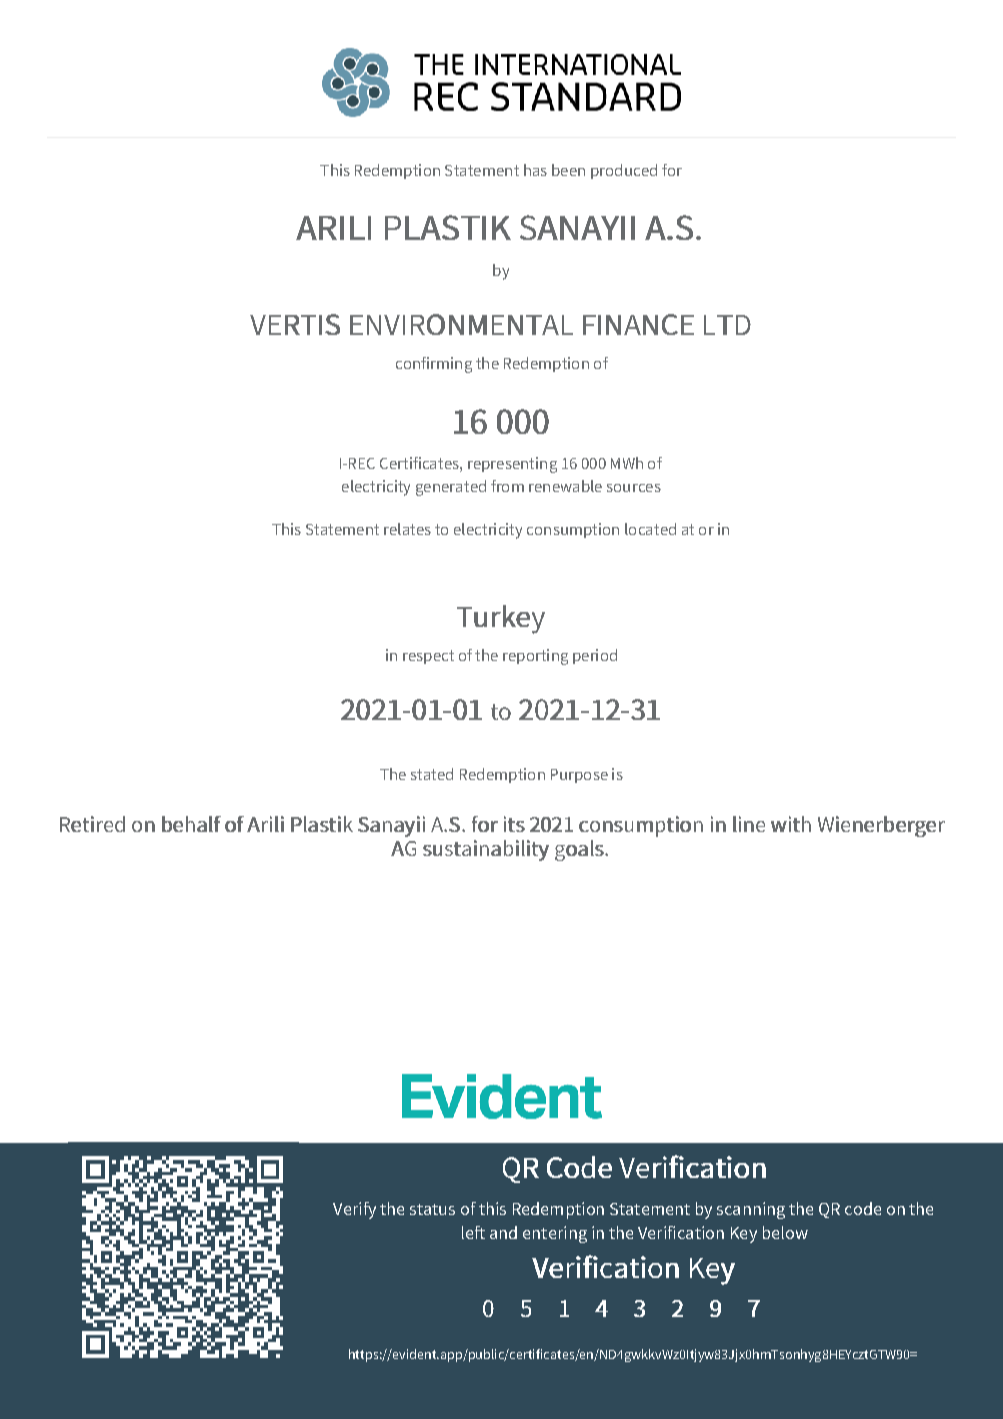 This screenshot has width=1003, height=1419. What do you see at coordinates (461, 324) in the screenshot?
I see `ENVIRONMENTAL` at bounding box center [461, 324].
